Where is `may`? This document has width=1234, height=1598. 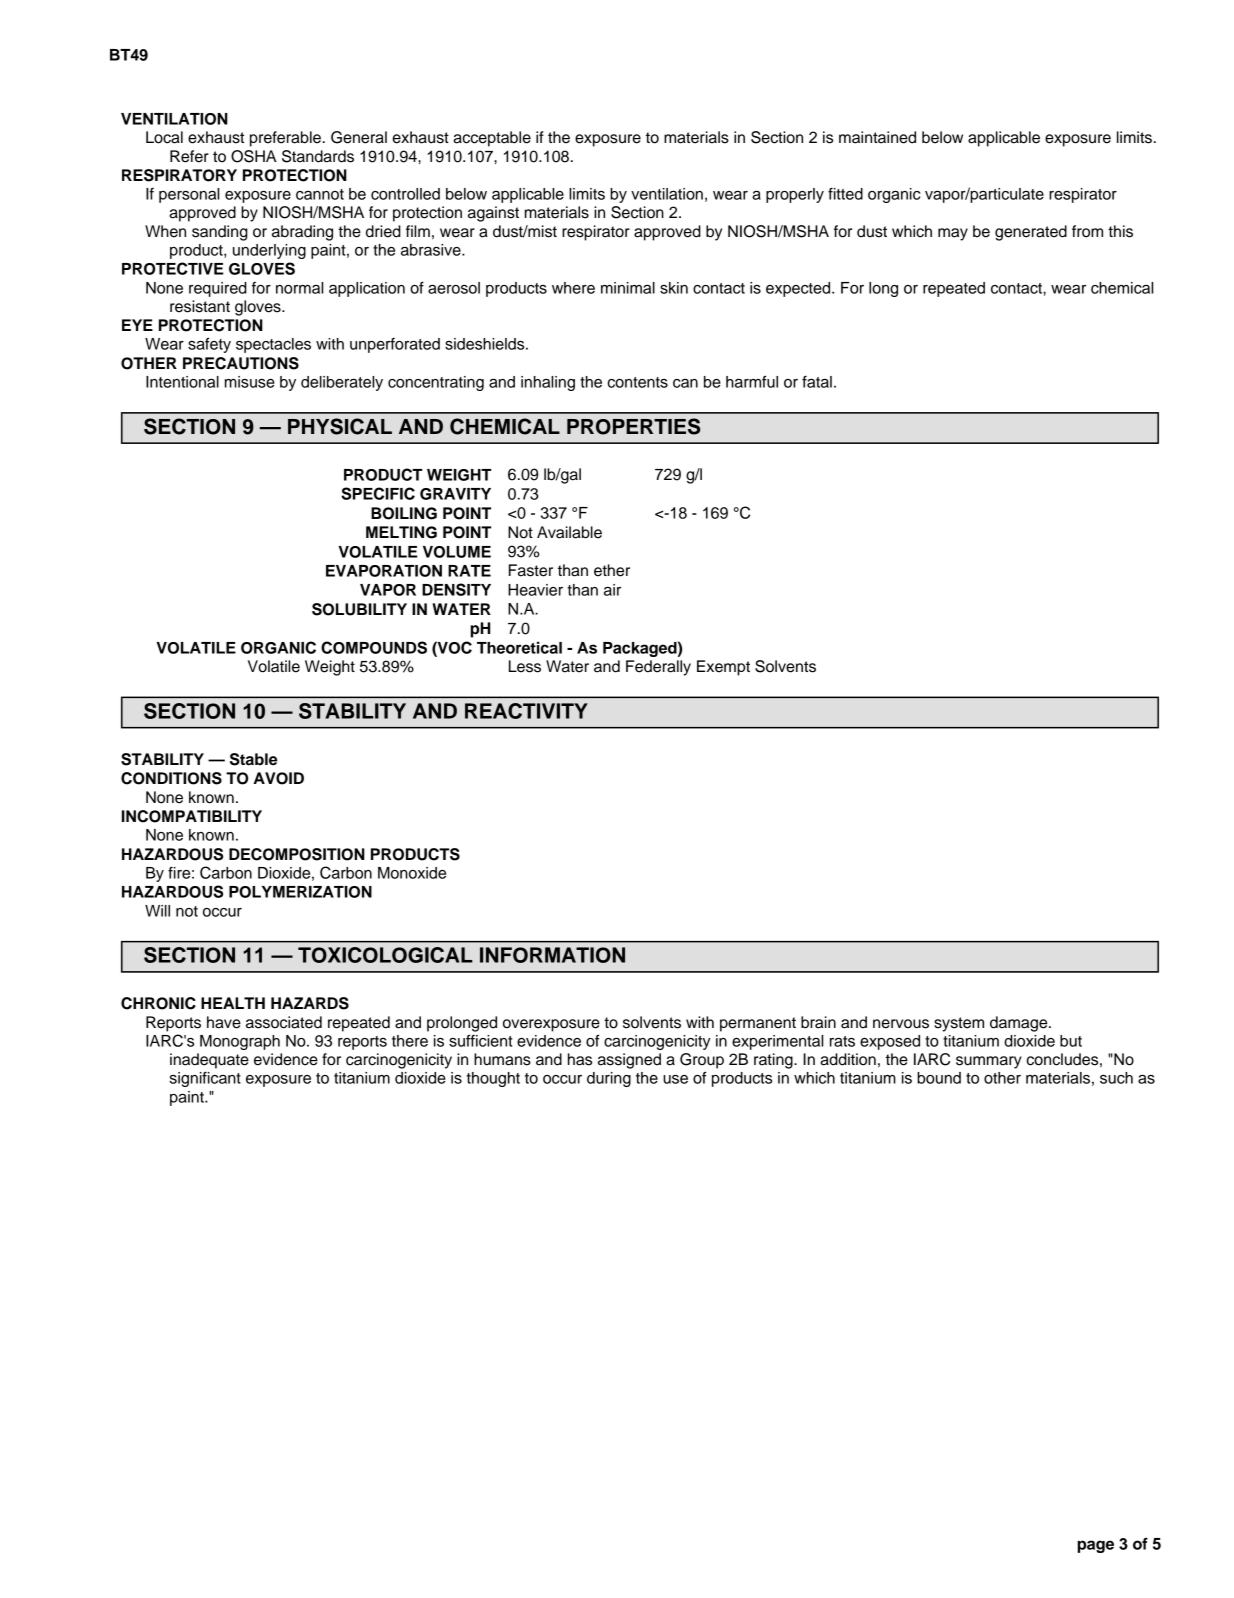
may is located at coordinates (953, 234).
